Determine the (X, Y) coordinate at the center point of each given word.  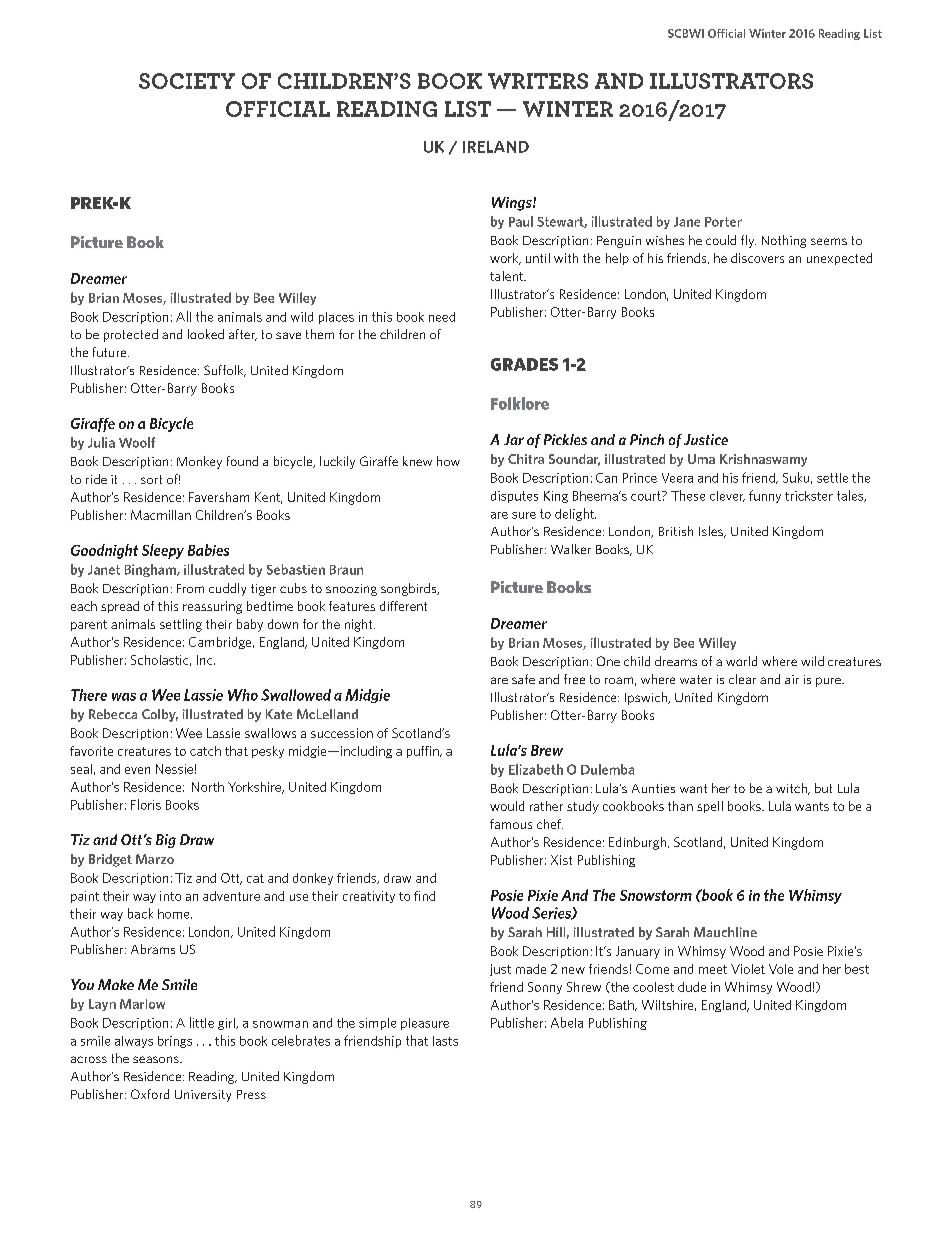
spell (710, 807)
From (190, 588)
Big (166, 841)
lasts (445, 1041)
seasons (157, 1059)
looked (206, 334)
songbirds (410, 589)
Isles (712, 532)
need (442, 317)
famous (511, 824)
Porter (723, 222)
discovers (757, 258)
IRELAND (496, 147)
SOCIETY (187, 81)
